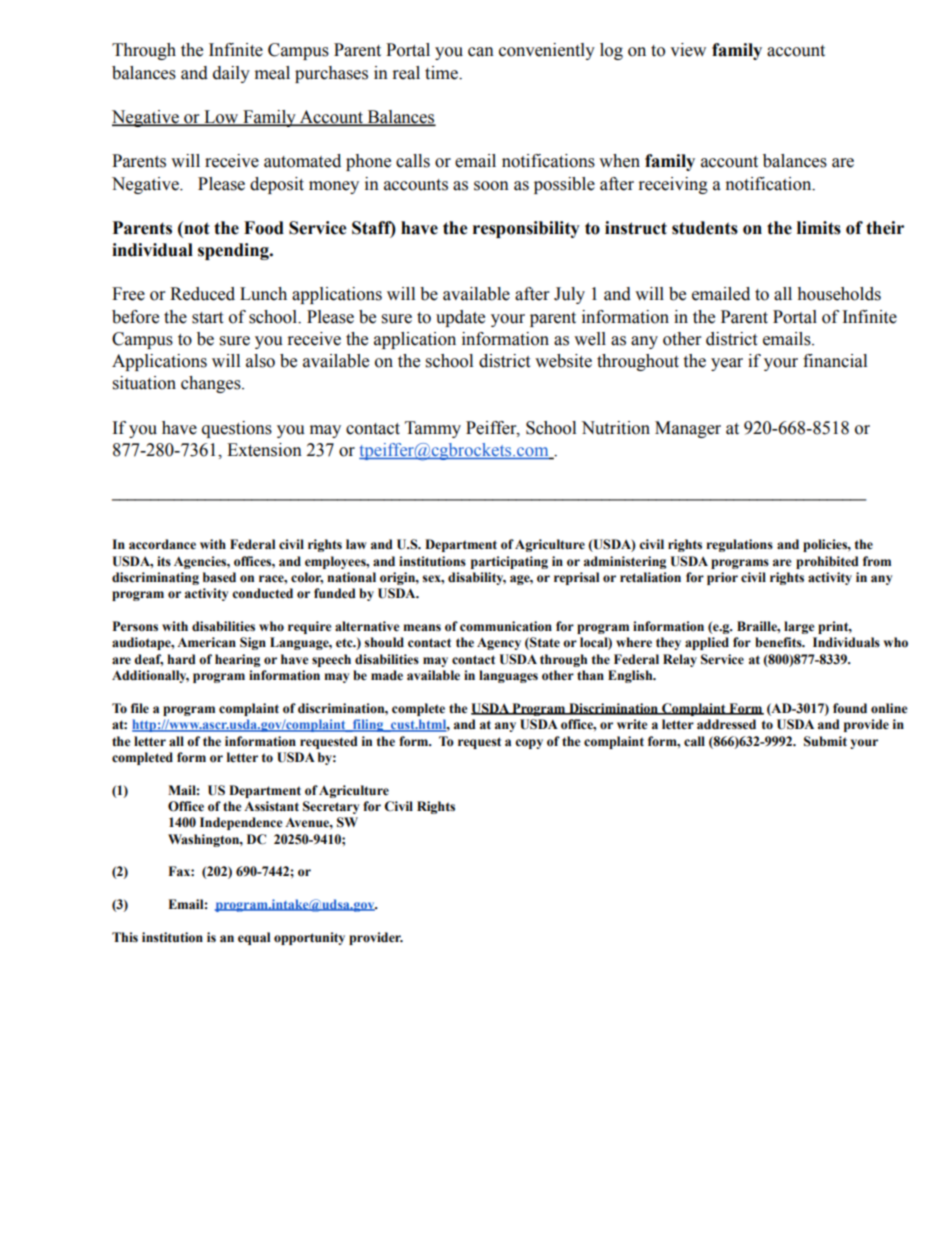 Image resolution: width=952 pixels, height=1233 pixels. I want to click on equal, so click(254, 938).
